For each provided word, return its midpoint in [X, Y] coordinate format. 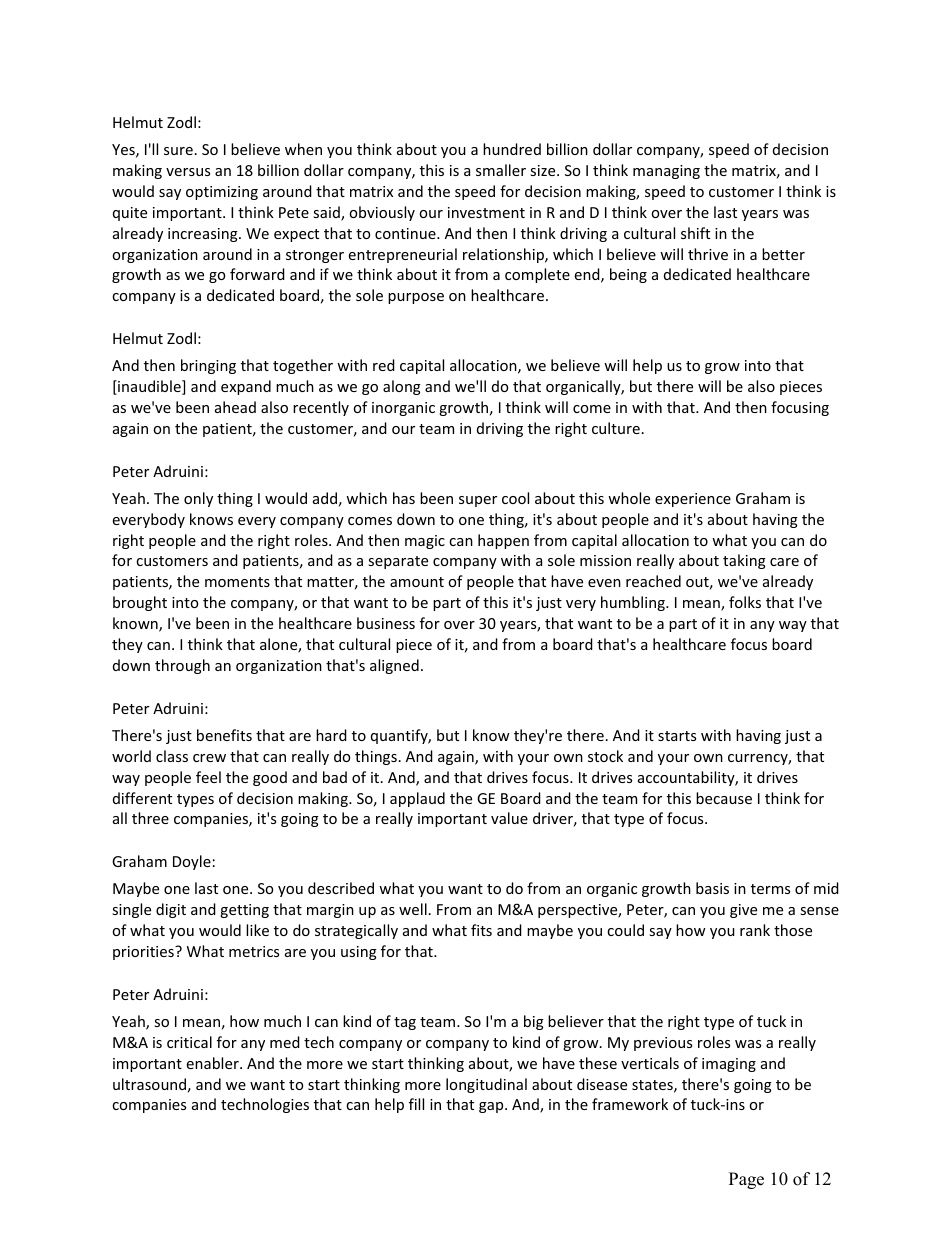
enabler [214, 1063]
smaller [501, 170]
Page [746, 1180]
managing [666, 172]
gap [492, 1107]
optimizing [222, 193]
